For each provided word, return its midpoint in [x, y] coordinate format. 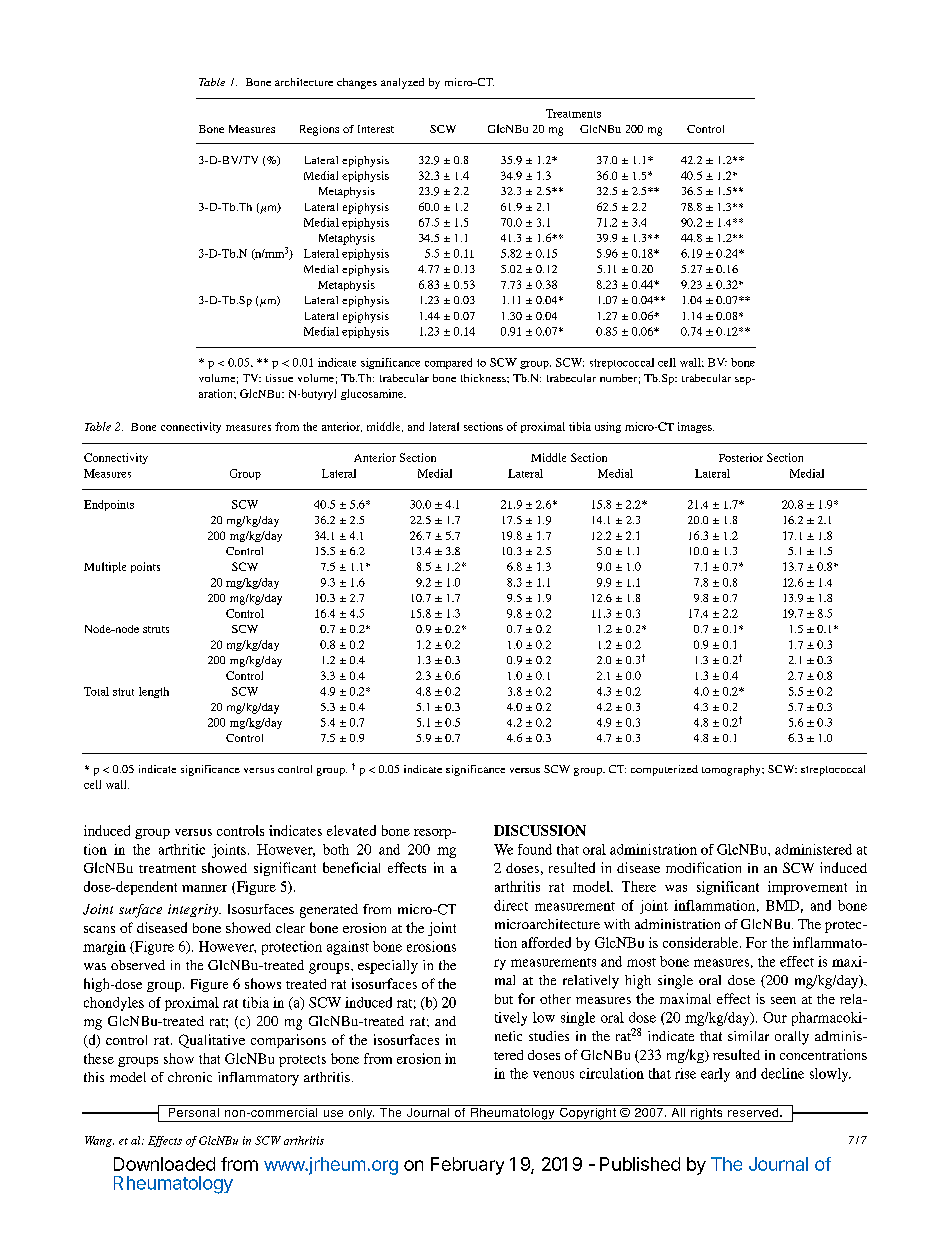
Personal [193, 1111]
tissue [279, 378]
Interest [376, 129]
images [696, 427]
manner [204, 888]
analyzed [402, 83]
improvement [807, 888]
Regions [319, 130]
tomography [732, 770]
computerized [664, 770]
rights [707, 1113]
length [154, 692]
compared [448, 363]
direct [511, 905]
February [467, 1166]
